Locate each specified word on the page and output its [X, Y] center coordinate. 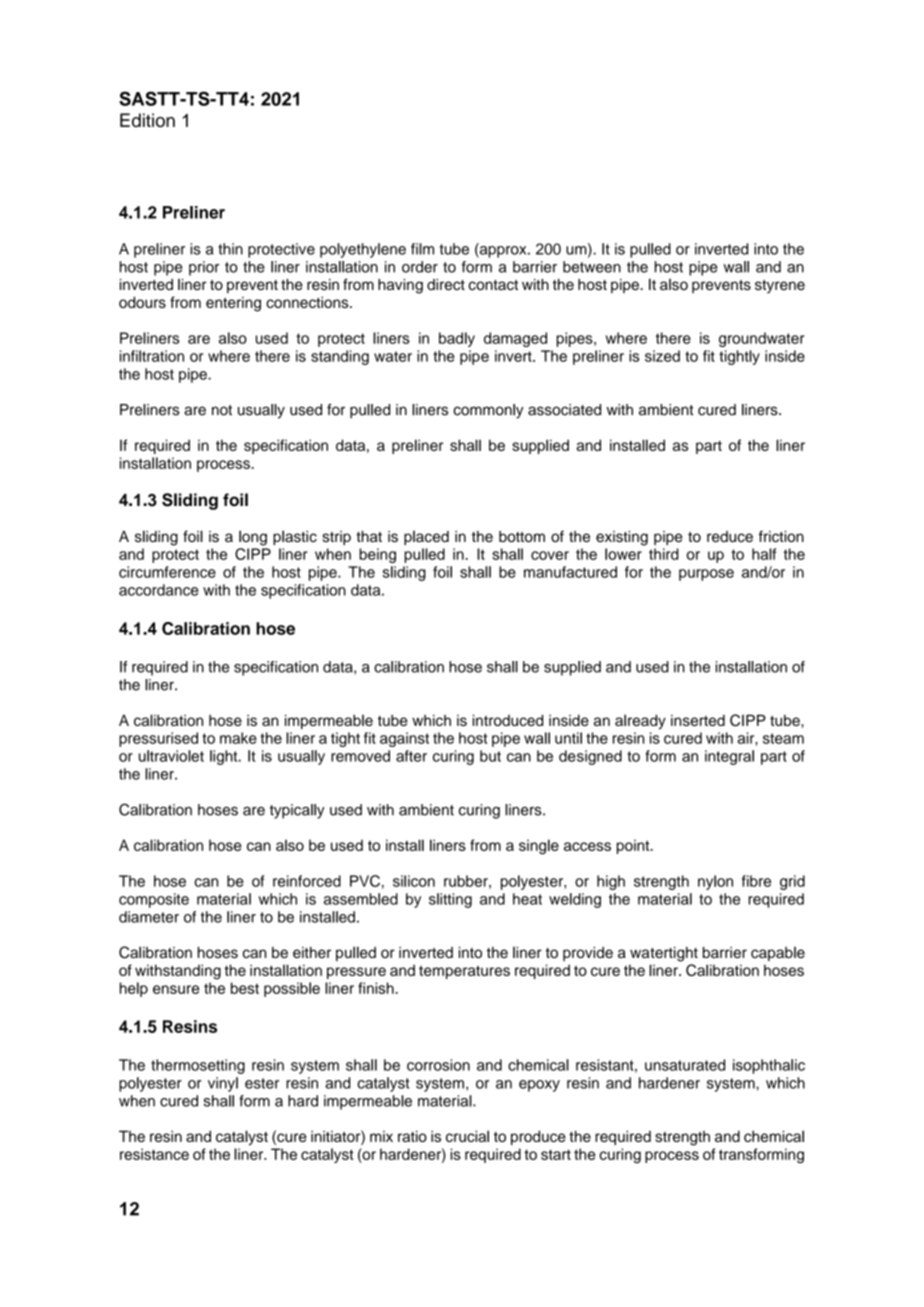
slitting [450, 900]
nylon [715, 882]
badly [457, 339]
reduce [730, 536]
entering [233, 304]
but [490, 756]
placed [426, 538]
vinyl [223, 1084]
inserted [698, 720]
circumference [167, 572]
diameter [149, 917]
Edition [147, 120]
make [238, 738]
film [422, 249]
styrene [780, 287]
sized [662, 356]
